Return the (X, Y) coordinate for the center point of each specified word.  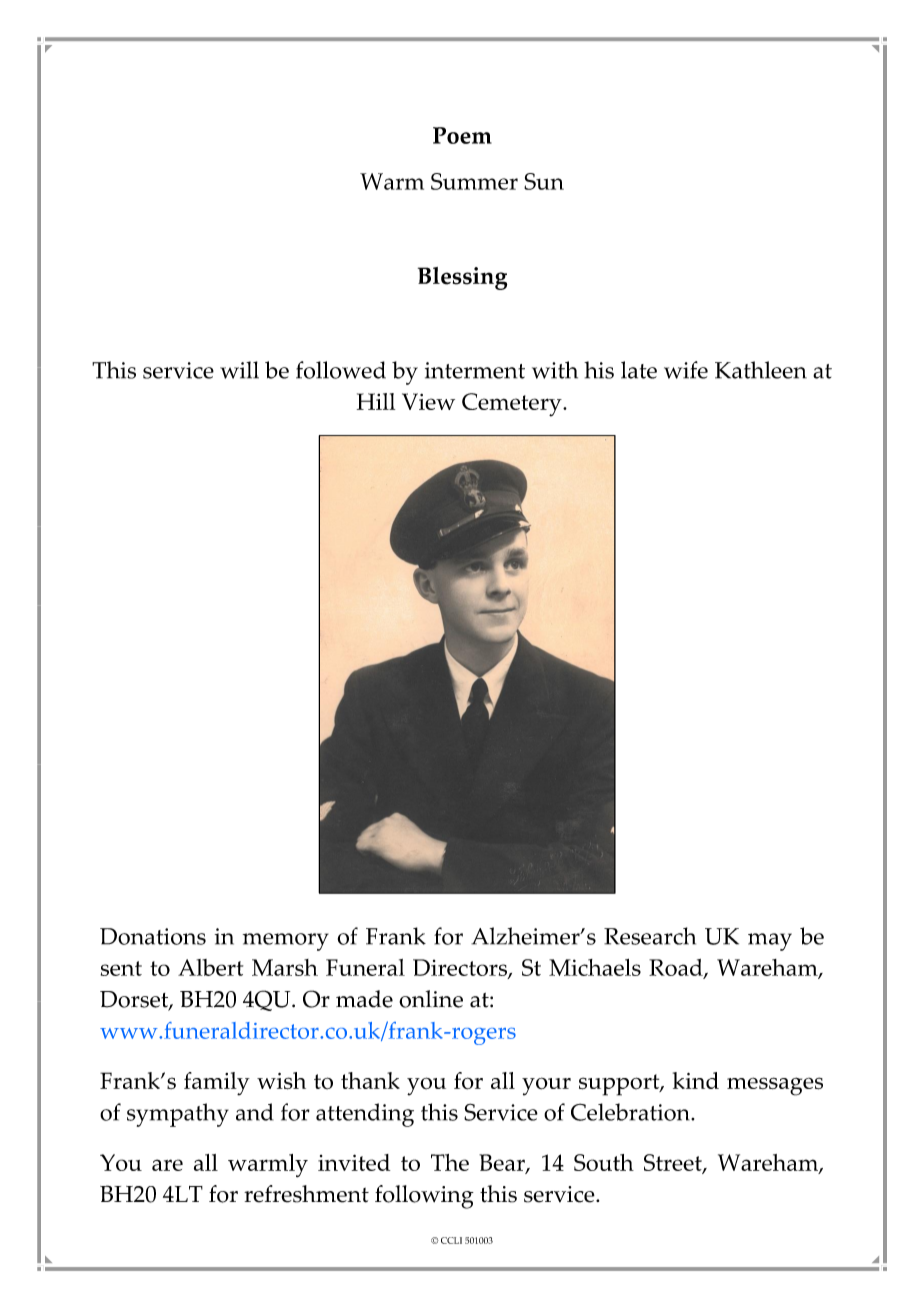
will (239, 370)
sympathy (178, 1115)
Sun (544, 181)
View (428, 401)
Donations (153, 936)
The (450, 1162)
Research (650, 936)
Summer (474, 181)
